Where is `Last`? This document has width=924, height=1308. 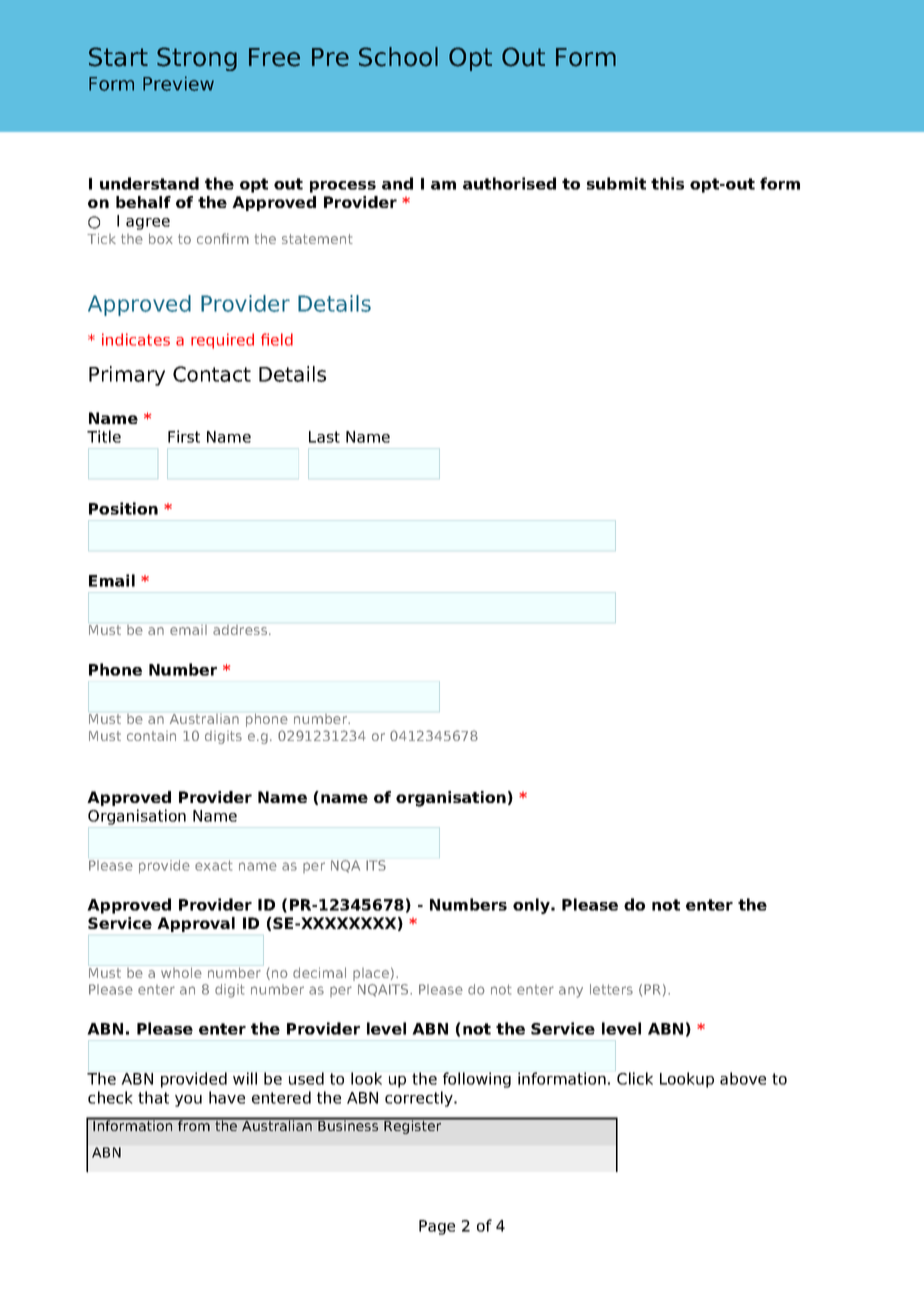
Last is located at coordinates (324, 437).
